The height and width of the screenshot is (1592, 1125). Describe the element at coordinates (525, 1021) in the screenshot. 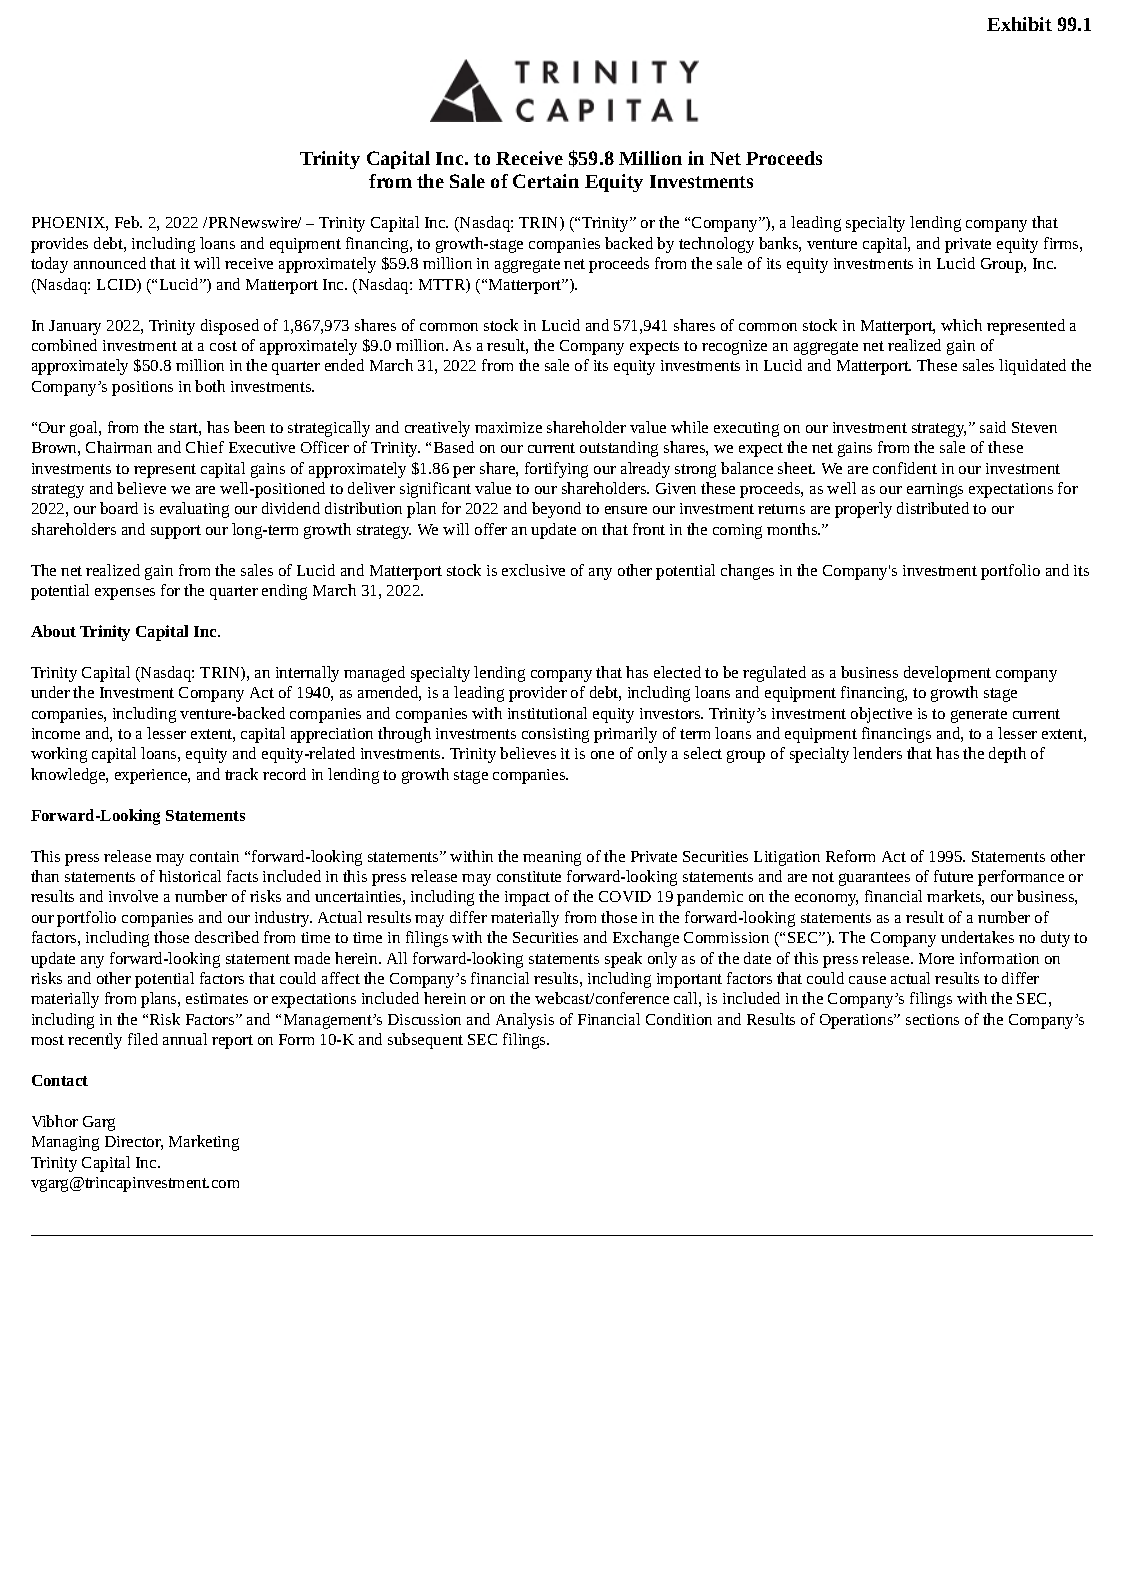

I see `Analysis` at that location.
